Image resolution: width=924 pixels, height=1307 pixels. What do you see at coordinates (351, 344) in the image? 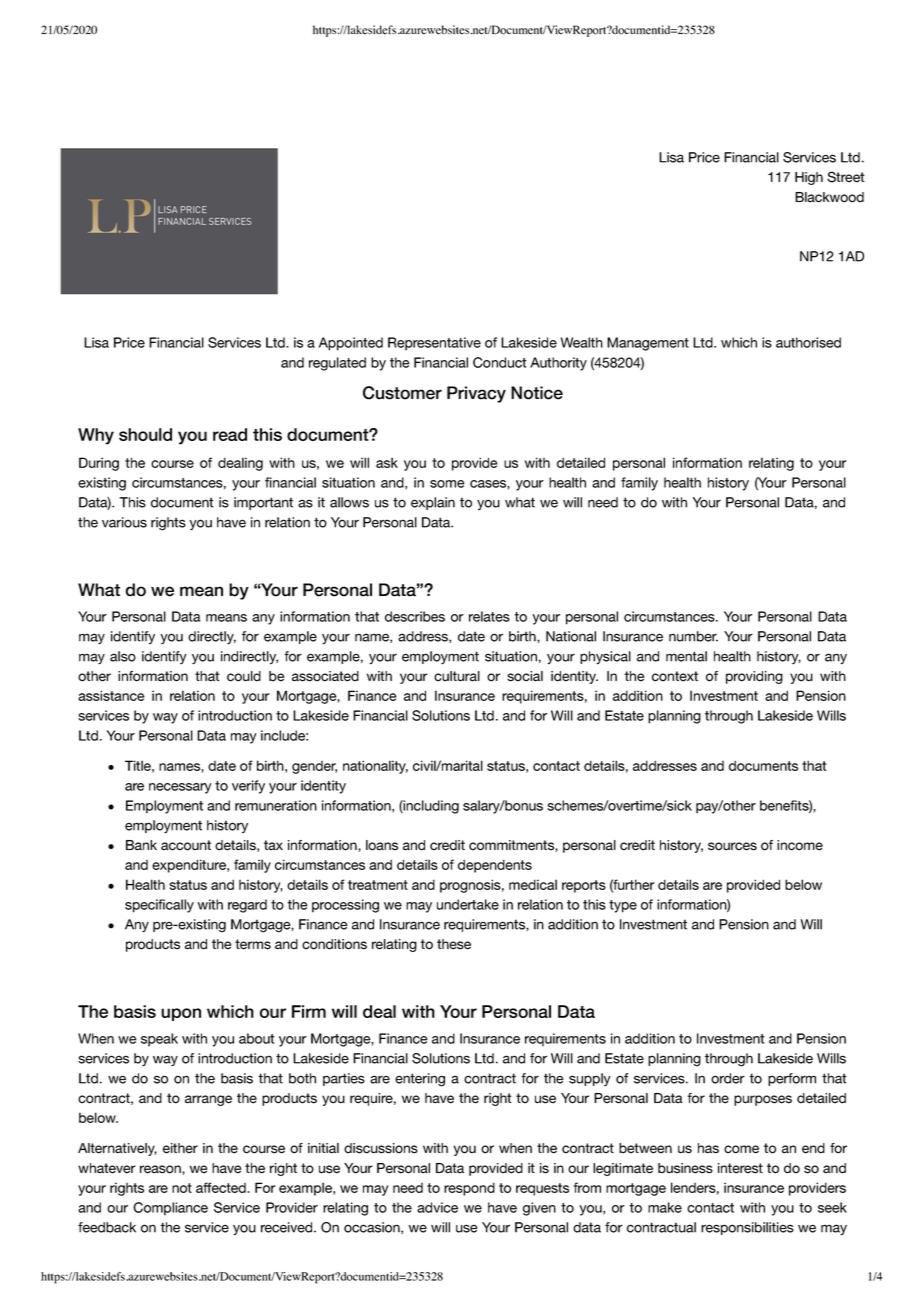
I see `Appointed` at bounding box center [351, 344].
